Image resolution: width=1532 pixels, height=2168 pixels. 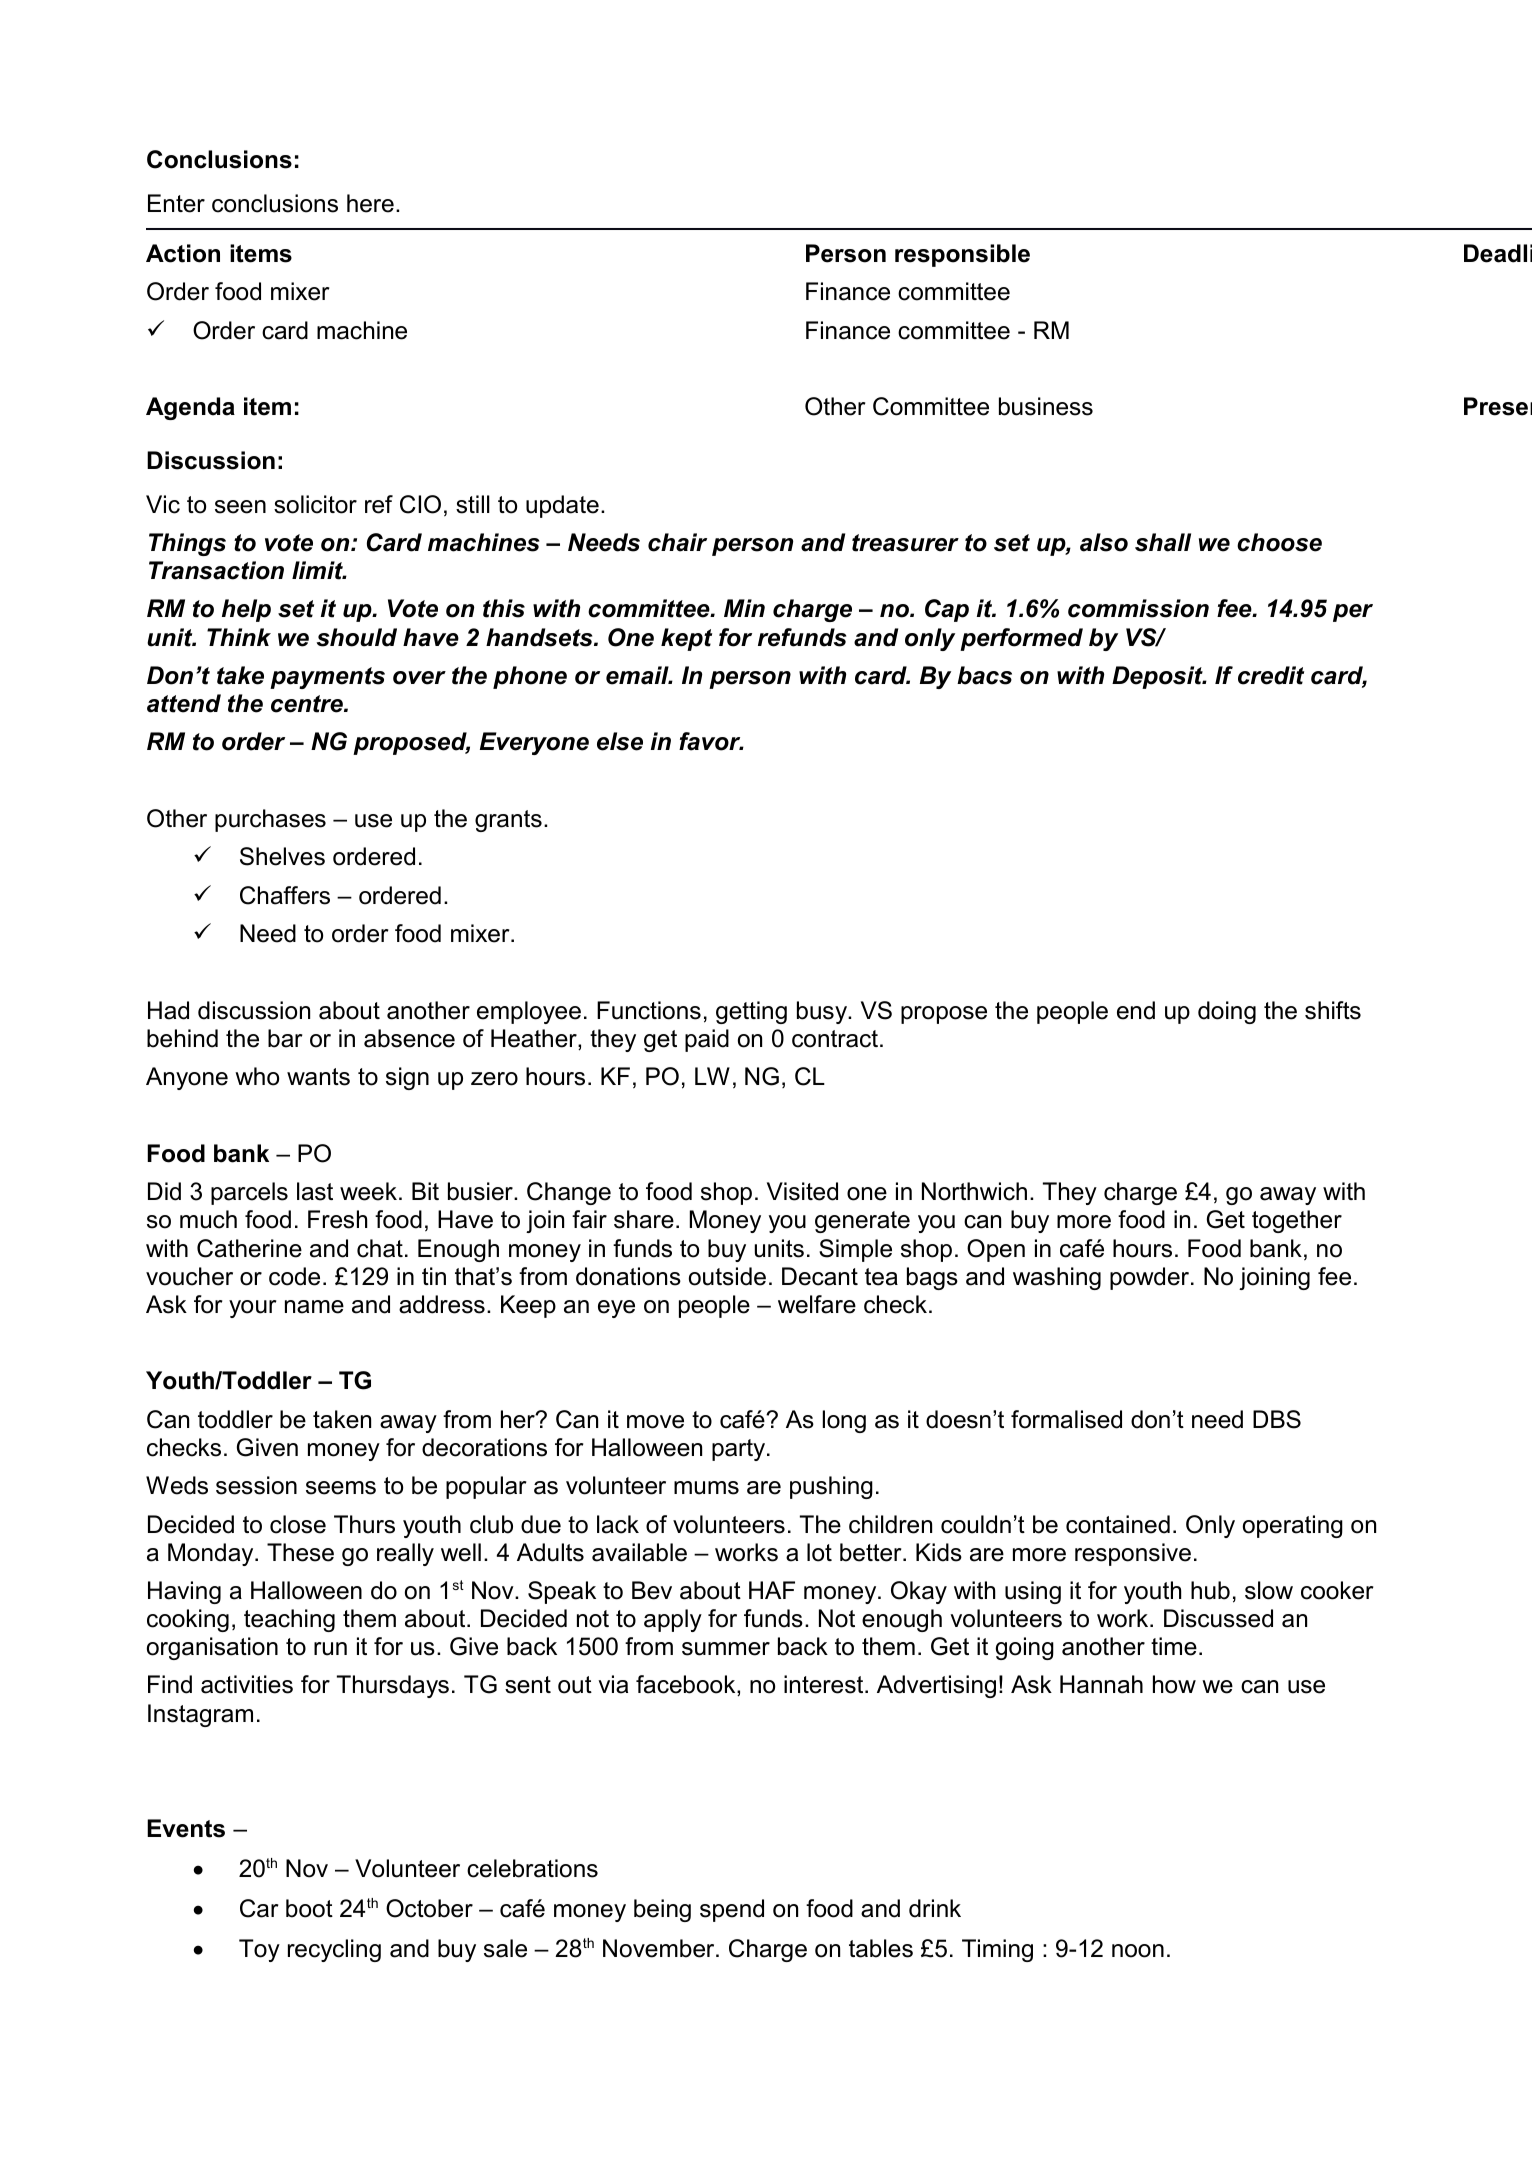 What do you see at coordinates (1138, 1951) in the image?
I see `noon` at bounding box center [1138, 1951].
